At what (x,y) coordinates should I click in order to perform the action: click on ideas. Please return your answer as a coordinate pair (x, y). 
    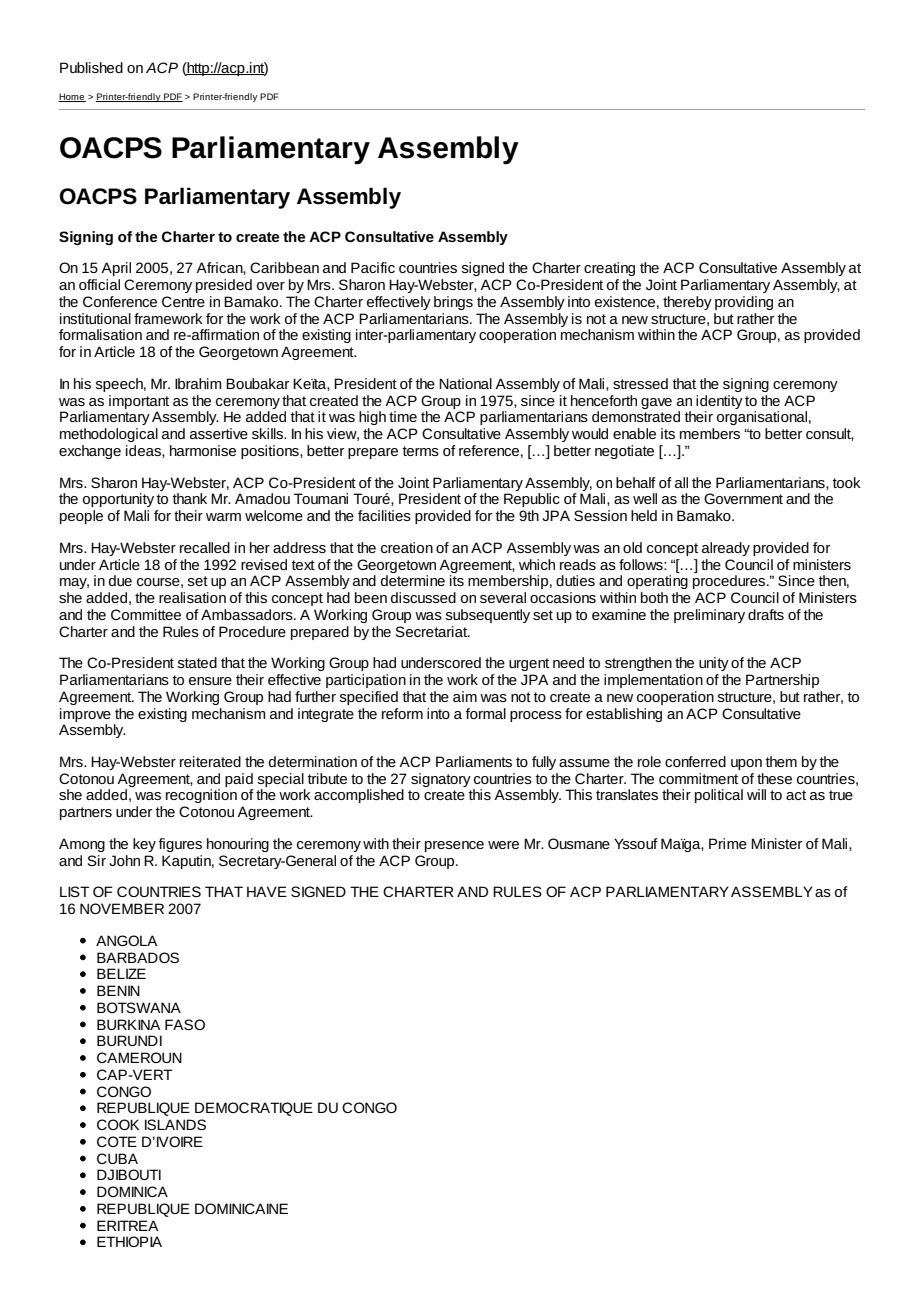
    Looking at the image, I should click on (144, 450).
